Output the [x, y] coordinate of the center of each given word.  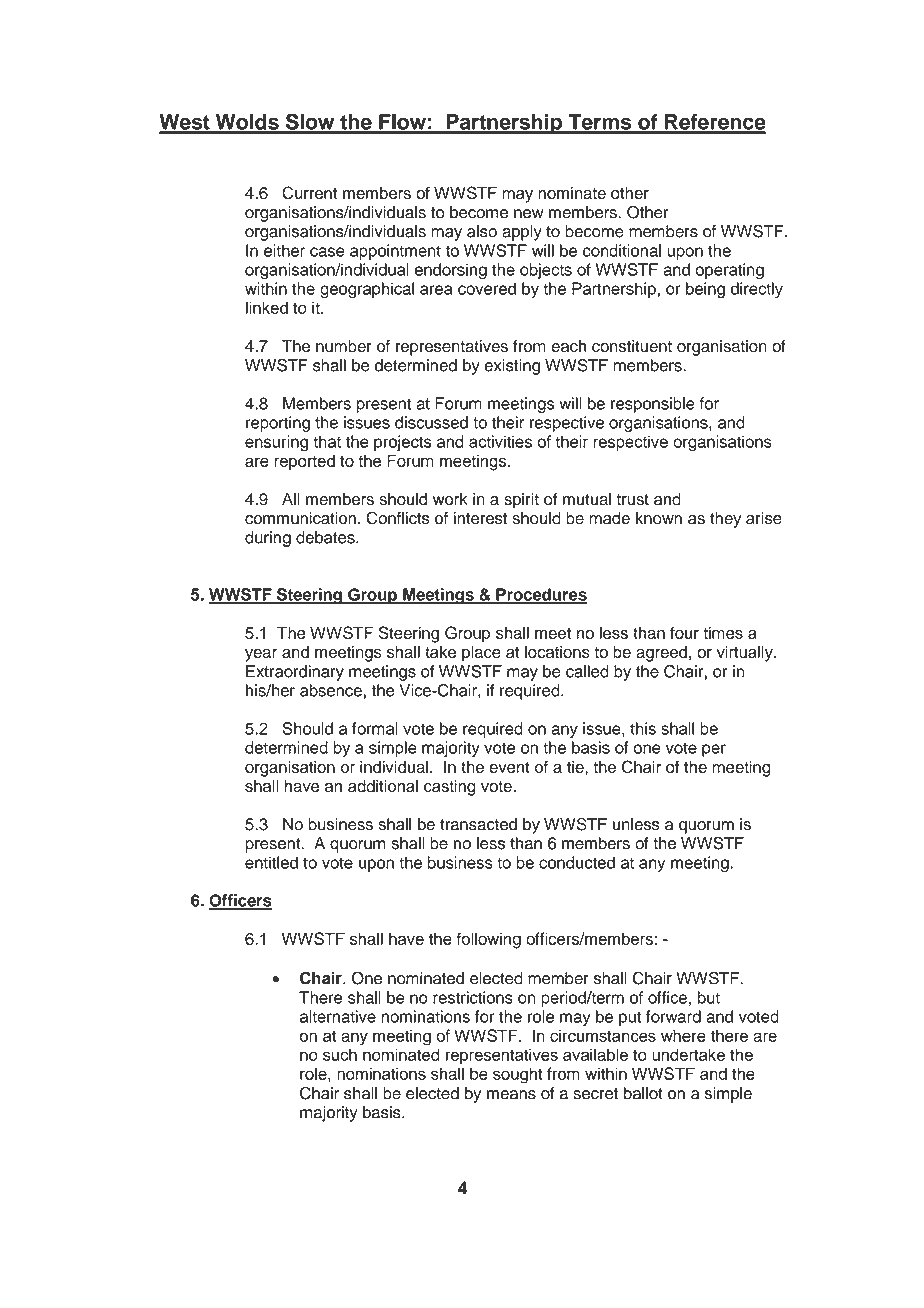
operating [730, 271]
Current [309, 193]
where [683, 1035]
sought [518, 1075]
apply [522, 233]
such [340, 1054]
